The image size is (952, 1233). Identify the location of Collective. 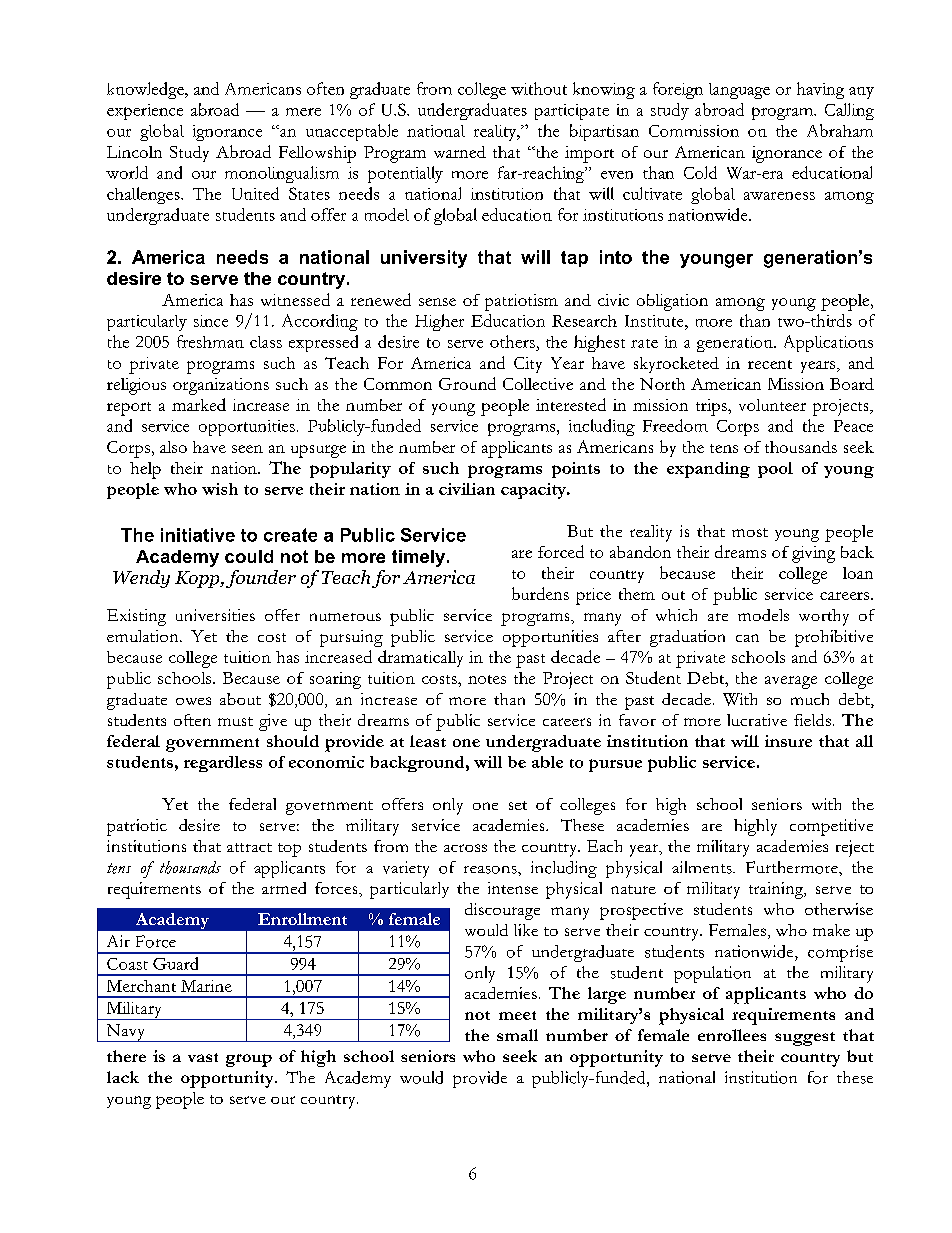
(538, 384).
